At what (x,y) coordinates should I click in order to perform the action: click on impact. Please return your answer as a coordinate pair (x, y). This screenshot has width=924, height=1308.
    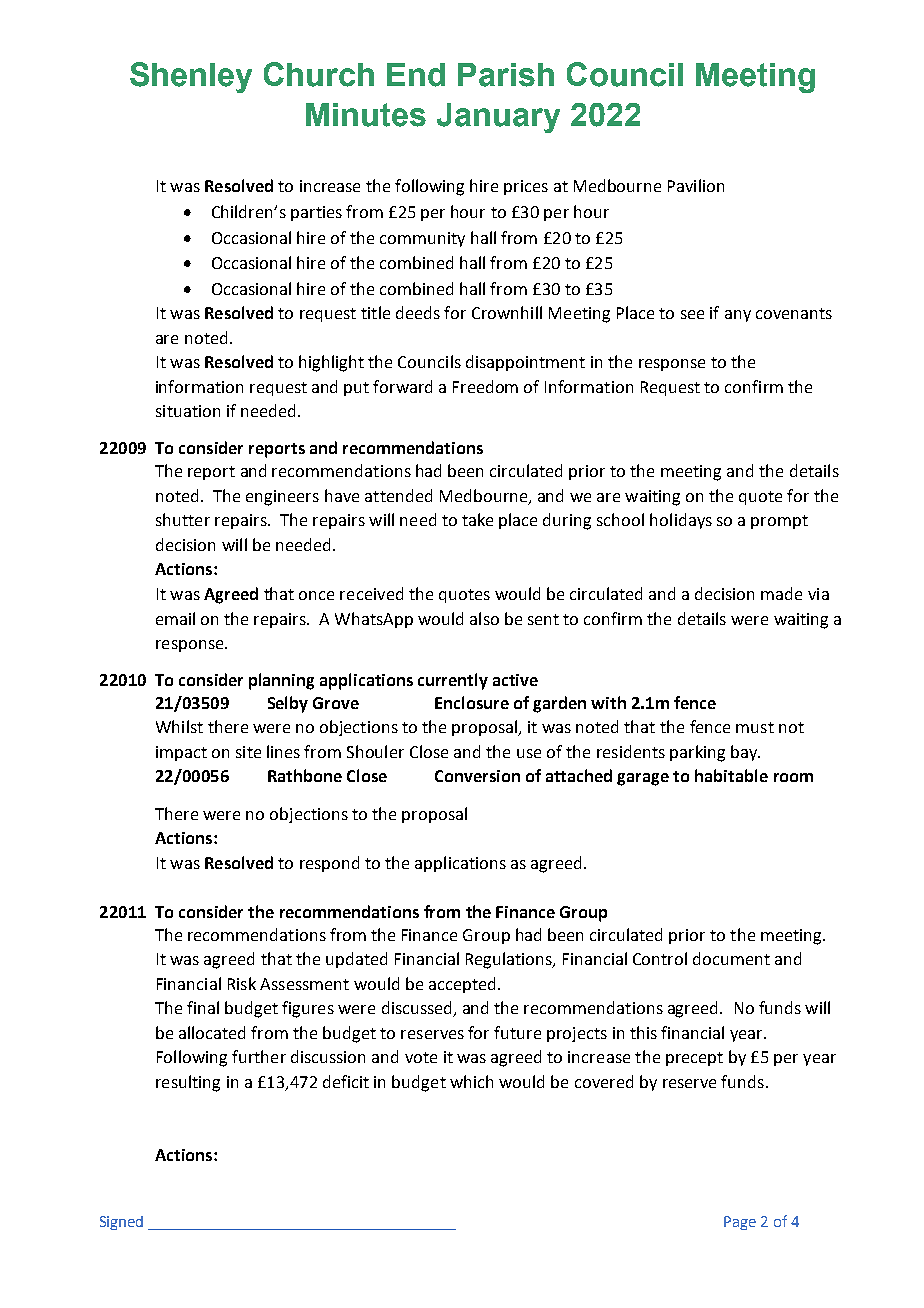
    Looking at the image, I should click on (181, 753).
